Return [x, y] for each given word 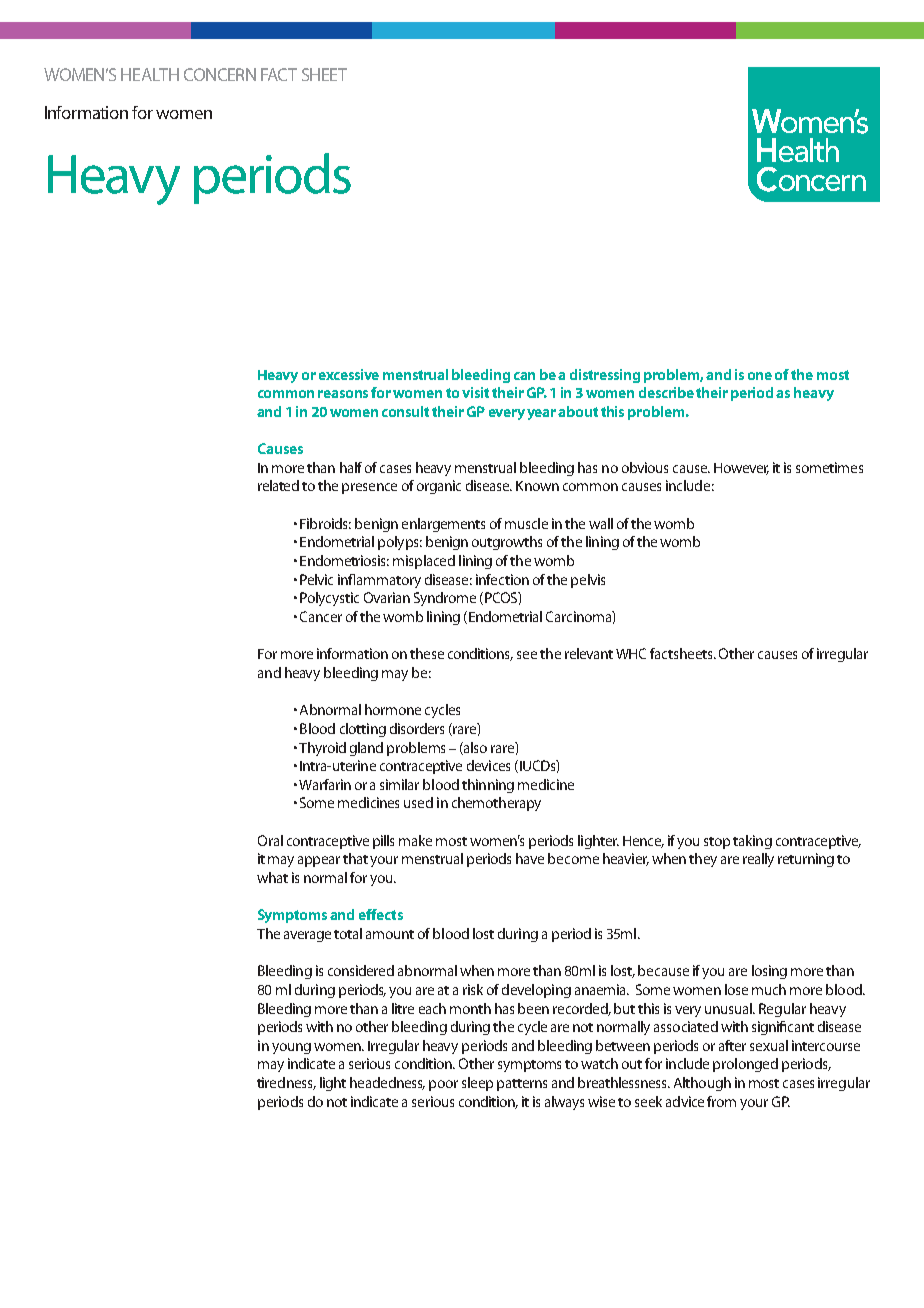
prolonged [745, 1065]
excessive [349, 374]
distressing [605, 376]
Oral [270, 840]
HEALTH [150, 74]
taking [752, 842]
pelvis [588, 581]
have [530, 858]
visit [475, 392]
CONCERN [220, 74]
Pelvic [316, 579]
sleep [477, 1084]
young [291, 1048]
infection [502, 579]
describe [666, 392]
